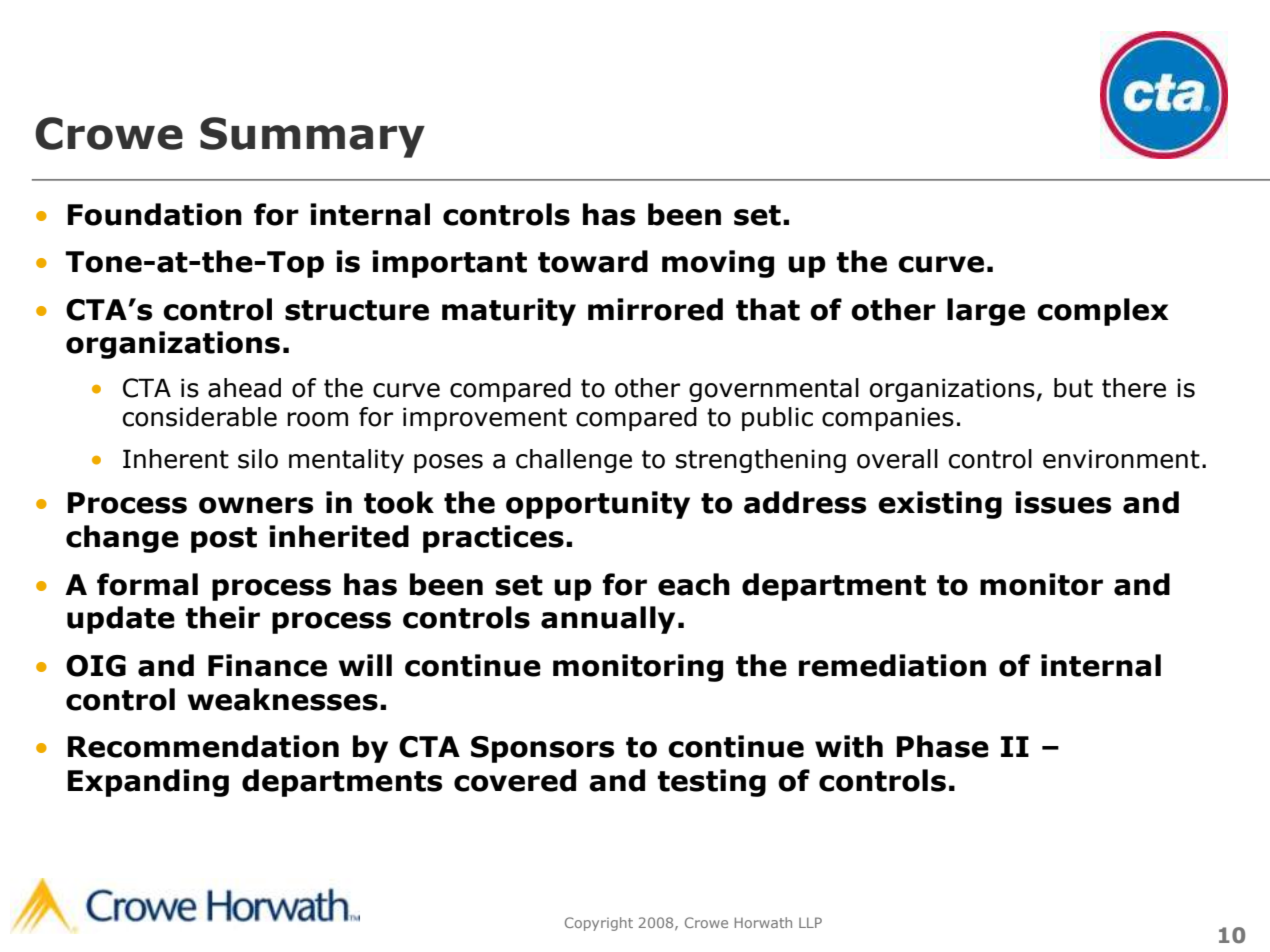 The width and height of the page is (1270, 952). I want to click on remediation, so click(892, 665).
